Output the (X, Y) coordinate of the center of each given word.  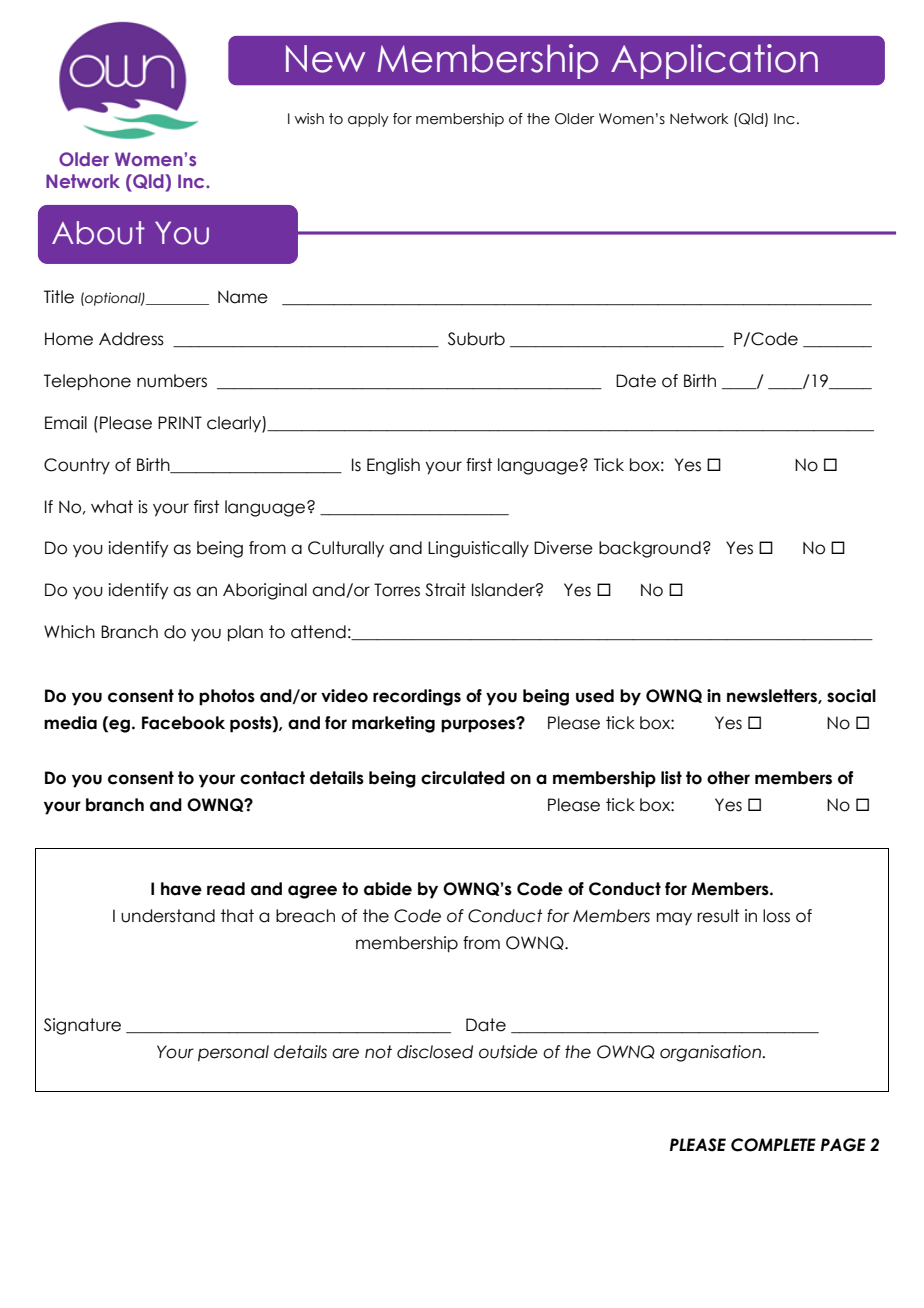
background (650, 549)
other (728, 778)
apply (368, 120)
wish (309, 119)
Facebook (183, 723)
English (393, 466)
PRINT (180, 422)
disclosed (435, 1052)
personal (233, 1053)
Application (714, 61)
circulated (463, 778)
